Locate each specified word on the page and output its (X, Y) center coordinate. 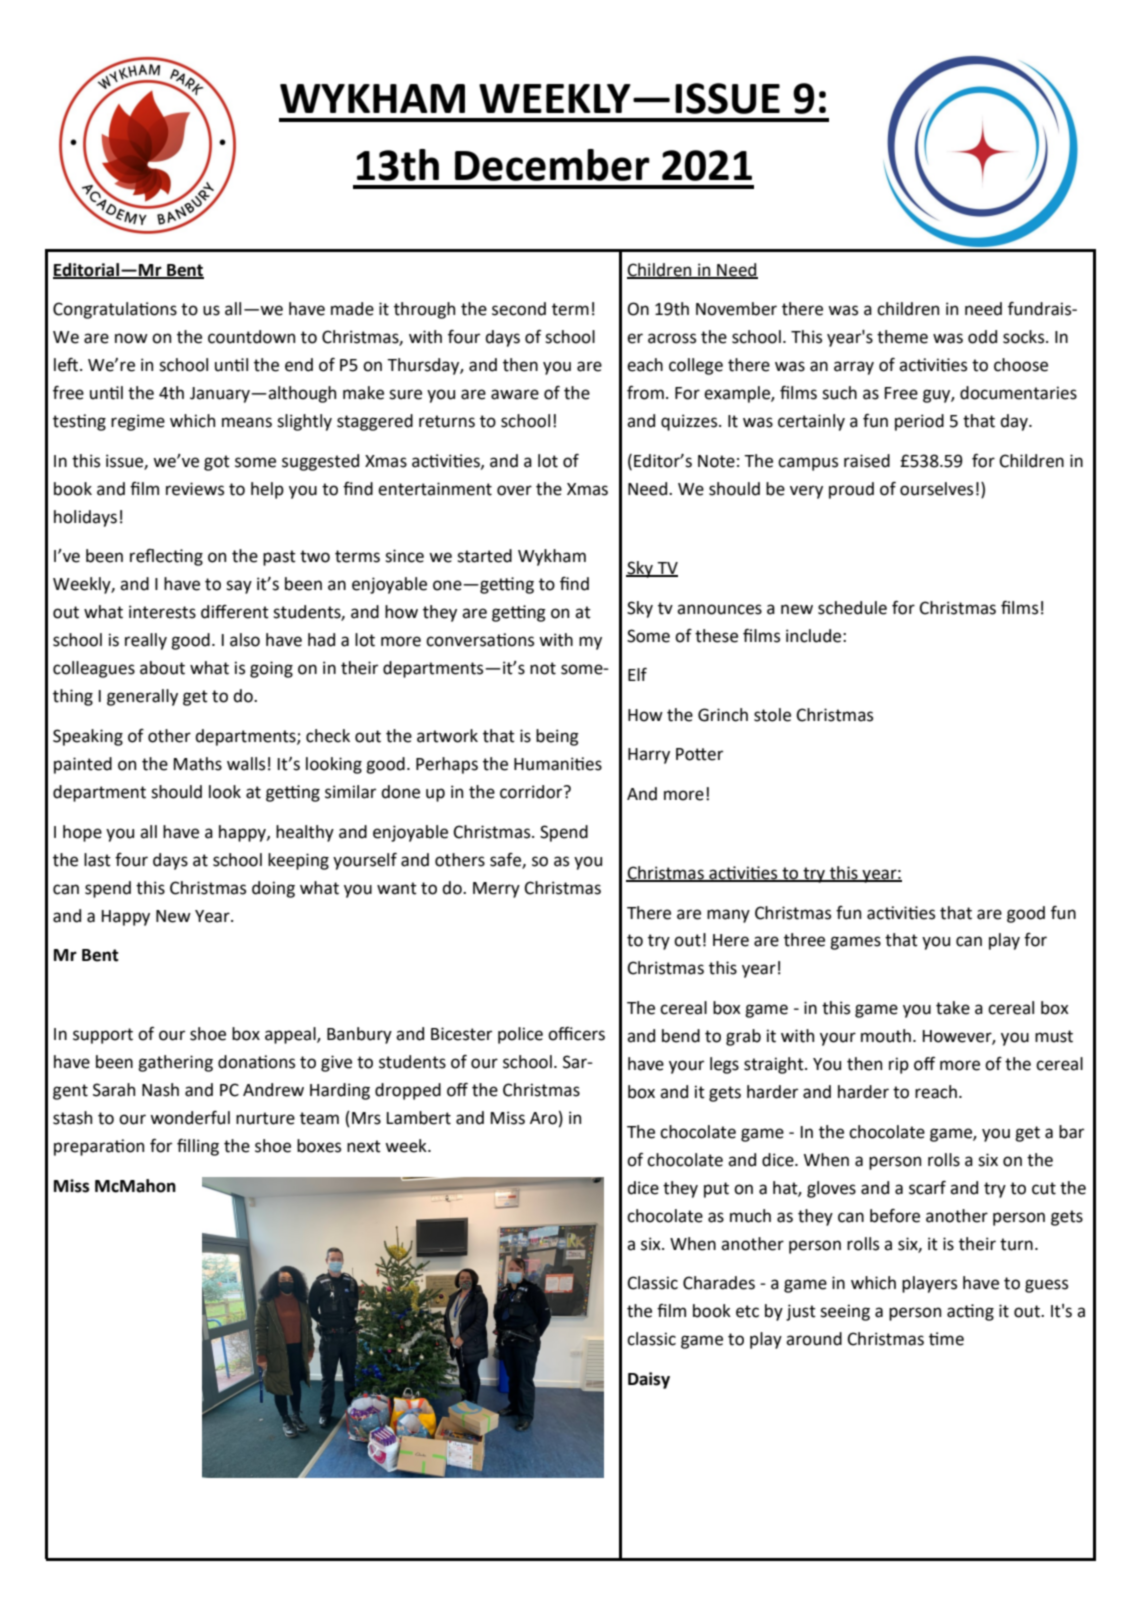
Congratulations (115, 310)
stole (772, 715)
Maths (198, 764)
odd (982, 337)
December (552, 165)
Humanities (558, 764)
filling (198, 1147)
